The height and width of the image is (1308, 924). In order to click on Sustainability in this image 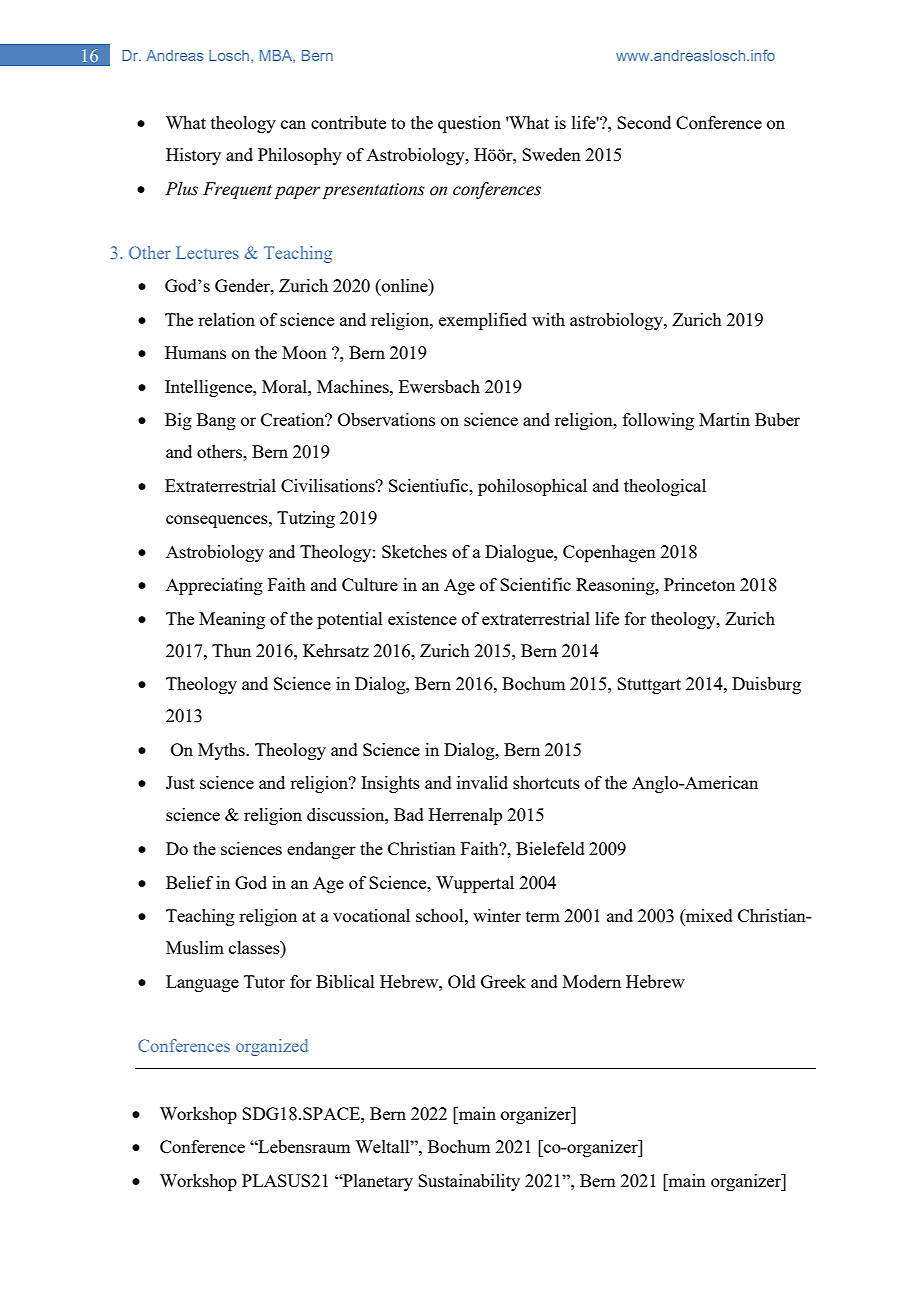, I will do `click(469, 1182)`.
